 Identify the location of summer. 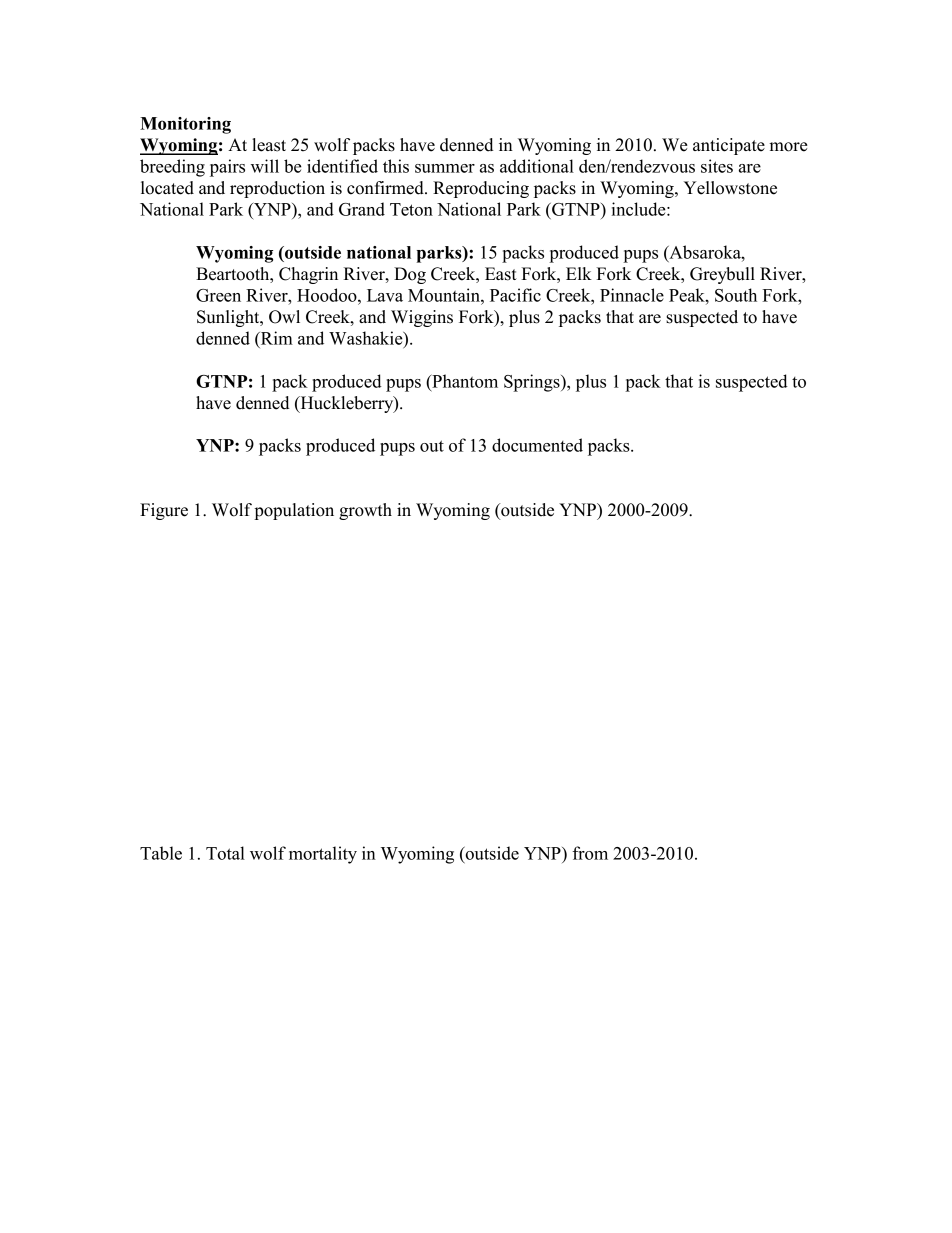
(445, 168).
